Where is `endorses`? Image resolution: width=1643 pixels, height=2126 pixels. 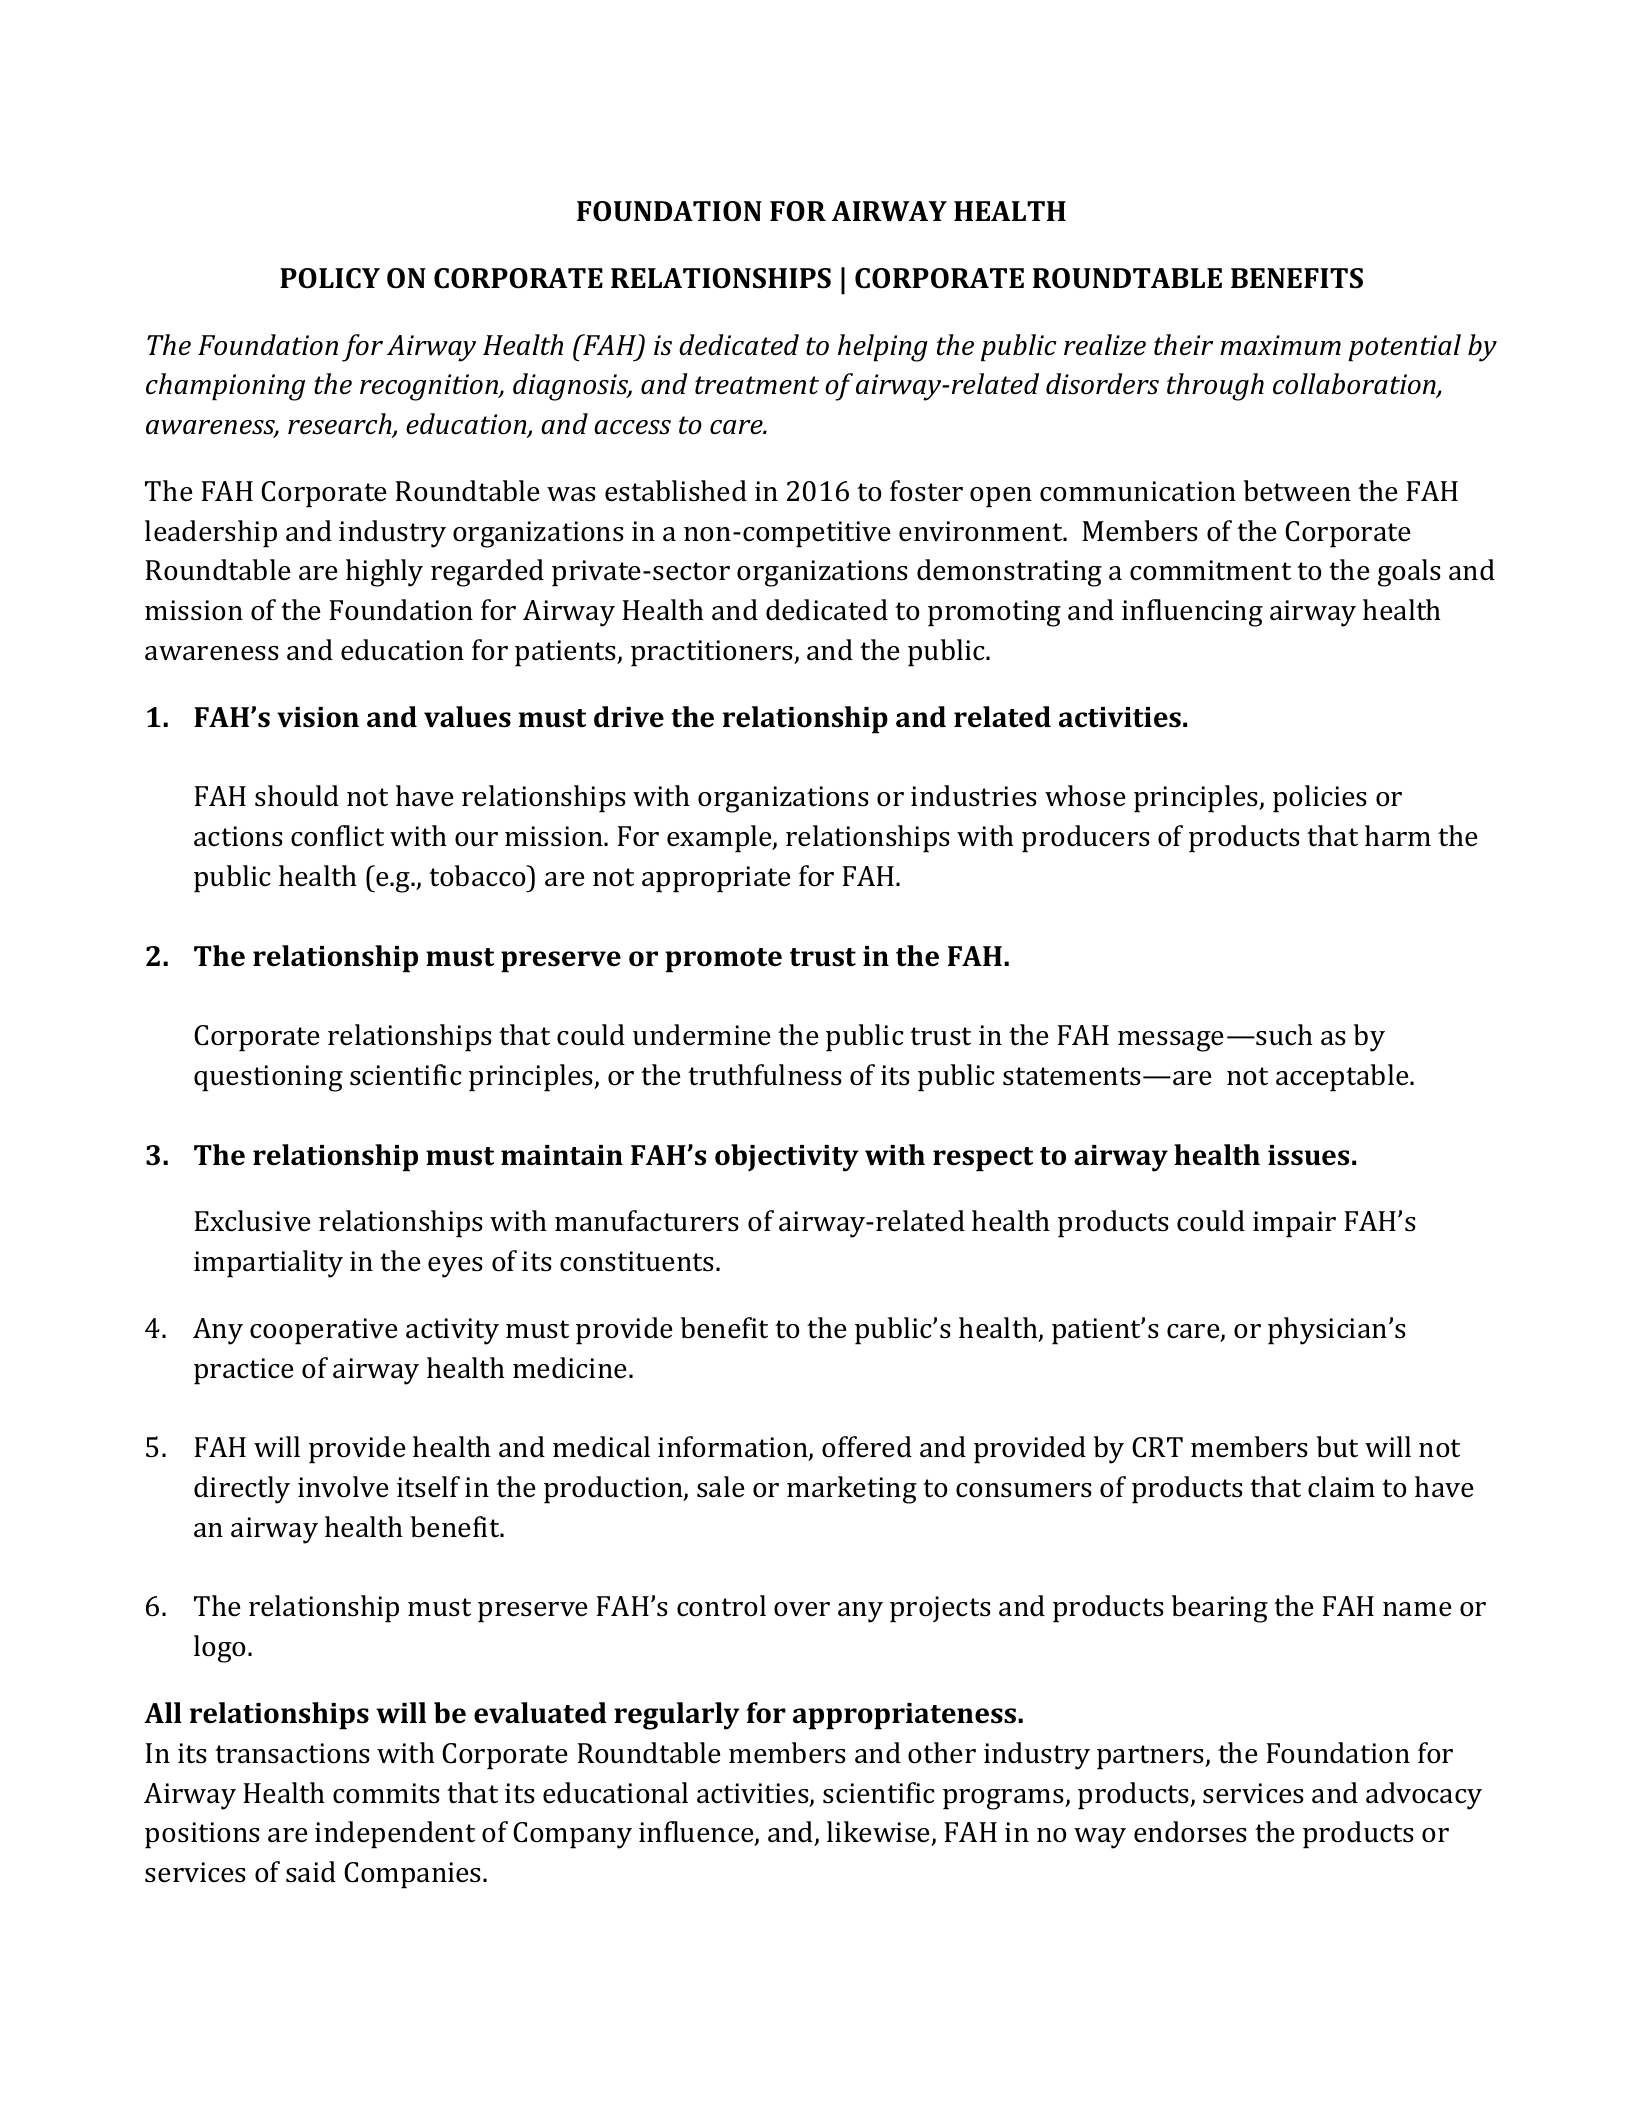
endorses is located at coordinates (1190, 1832).
